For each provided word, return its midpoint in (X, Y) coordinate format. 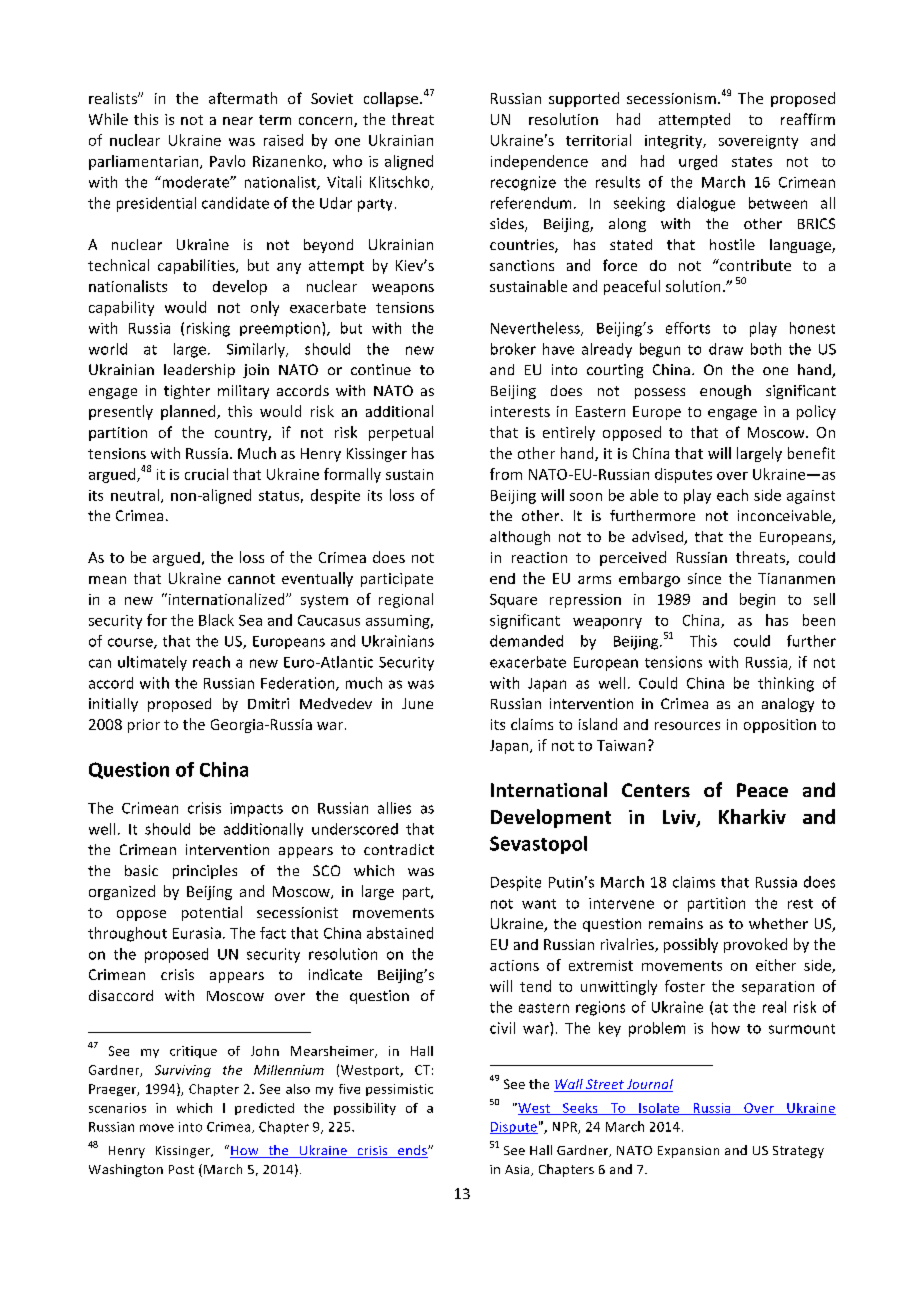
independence (539, 162)
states (752, 162)
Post (181, 1169)
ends (412, 1151)
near (238, 121)
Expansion (688, 1152)
